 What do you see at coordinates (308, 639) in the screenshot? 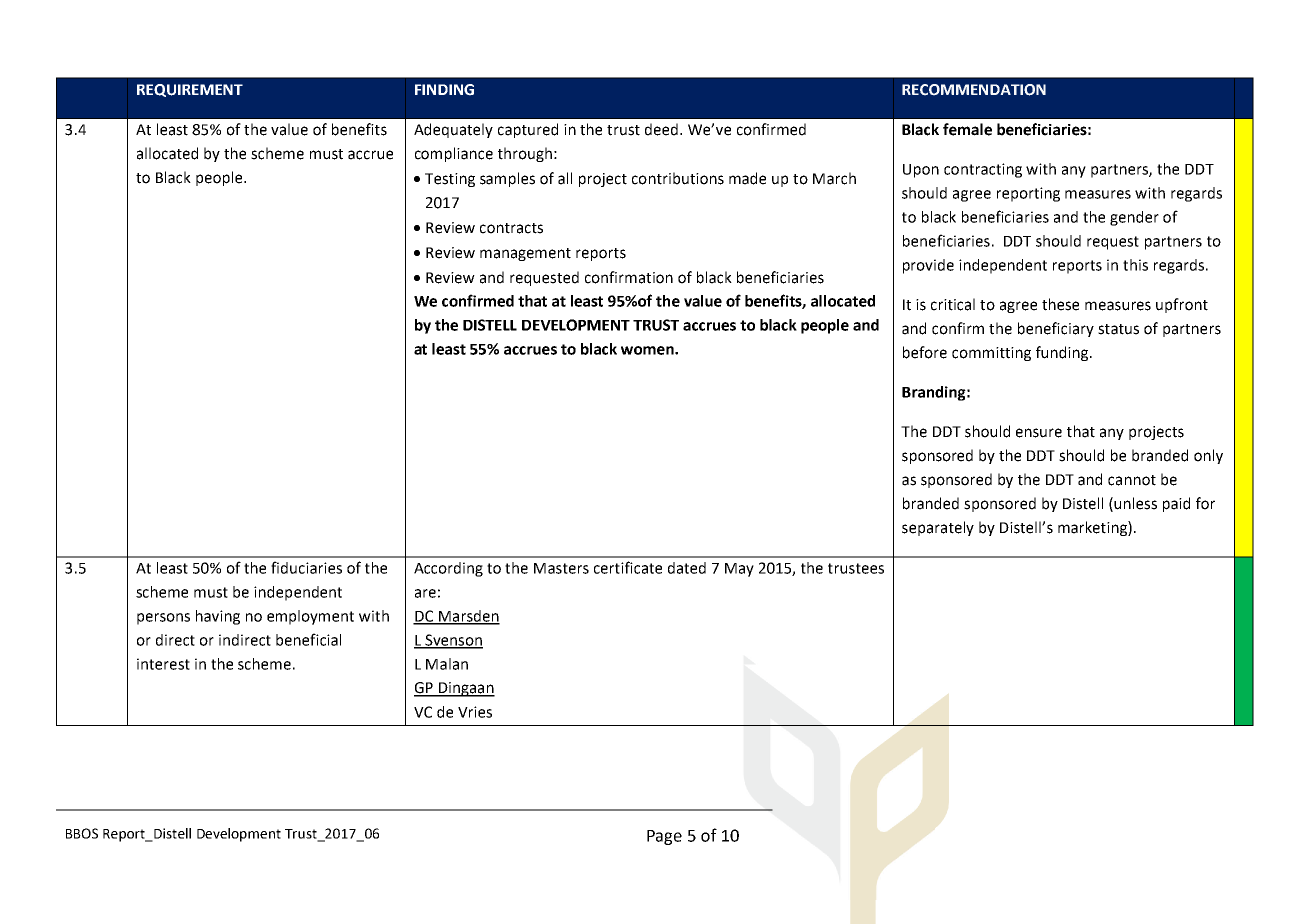
I see `beneficial` at bounding box center [308, 639].
